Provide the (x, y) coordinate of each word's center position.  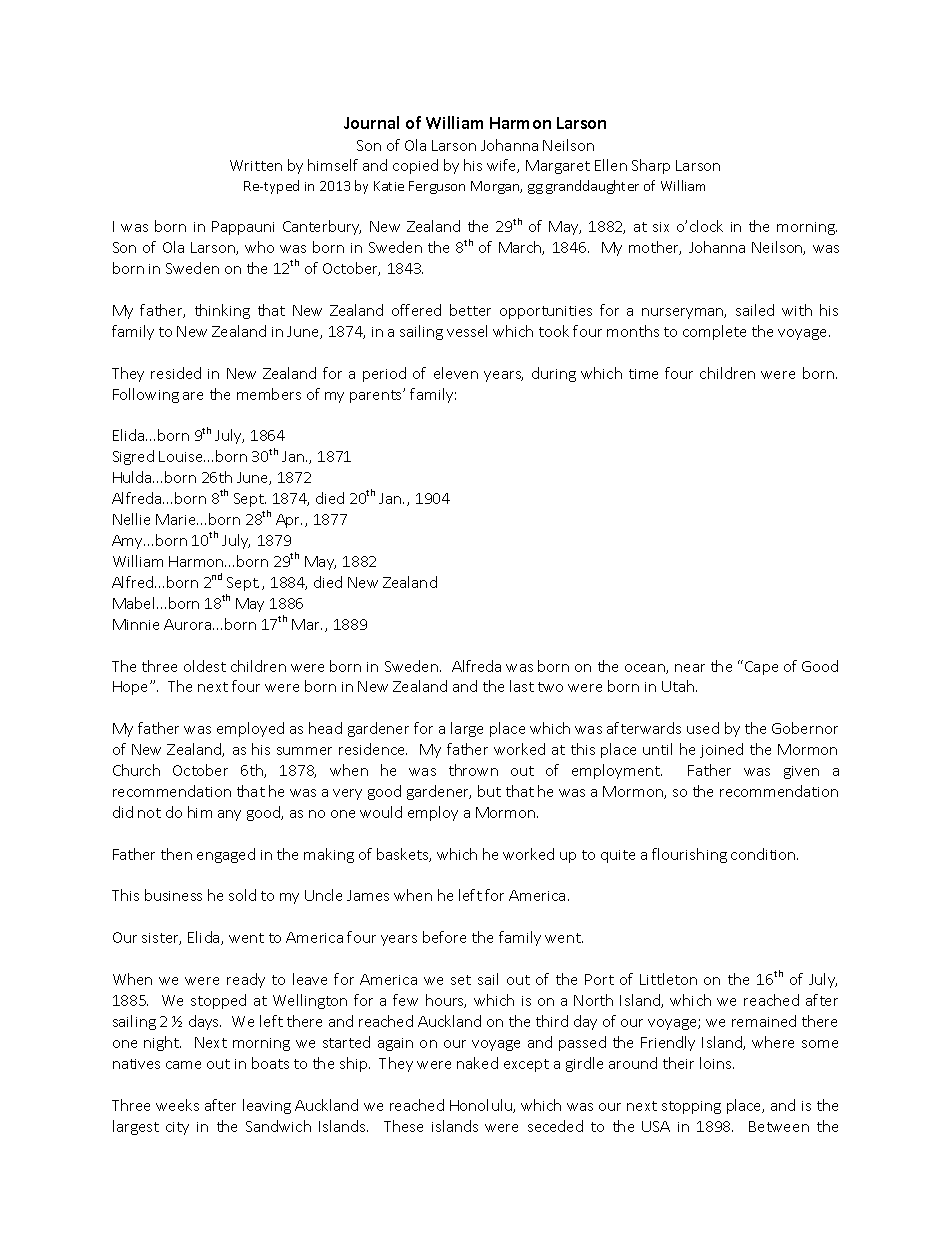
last (522, 686)
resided (176, 373)
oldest (205, 666)
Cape (761, 668)
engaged (226, 855)
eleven (456, 373)
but (489, 791)
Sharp (651, 166)
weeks (177, 1105)
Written (256, 165)
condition (764, 854)
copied (415, 166)
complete (714, 332)
